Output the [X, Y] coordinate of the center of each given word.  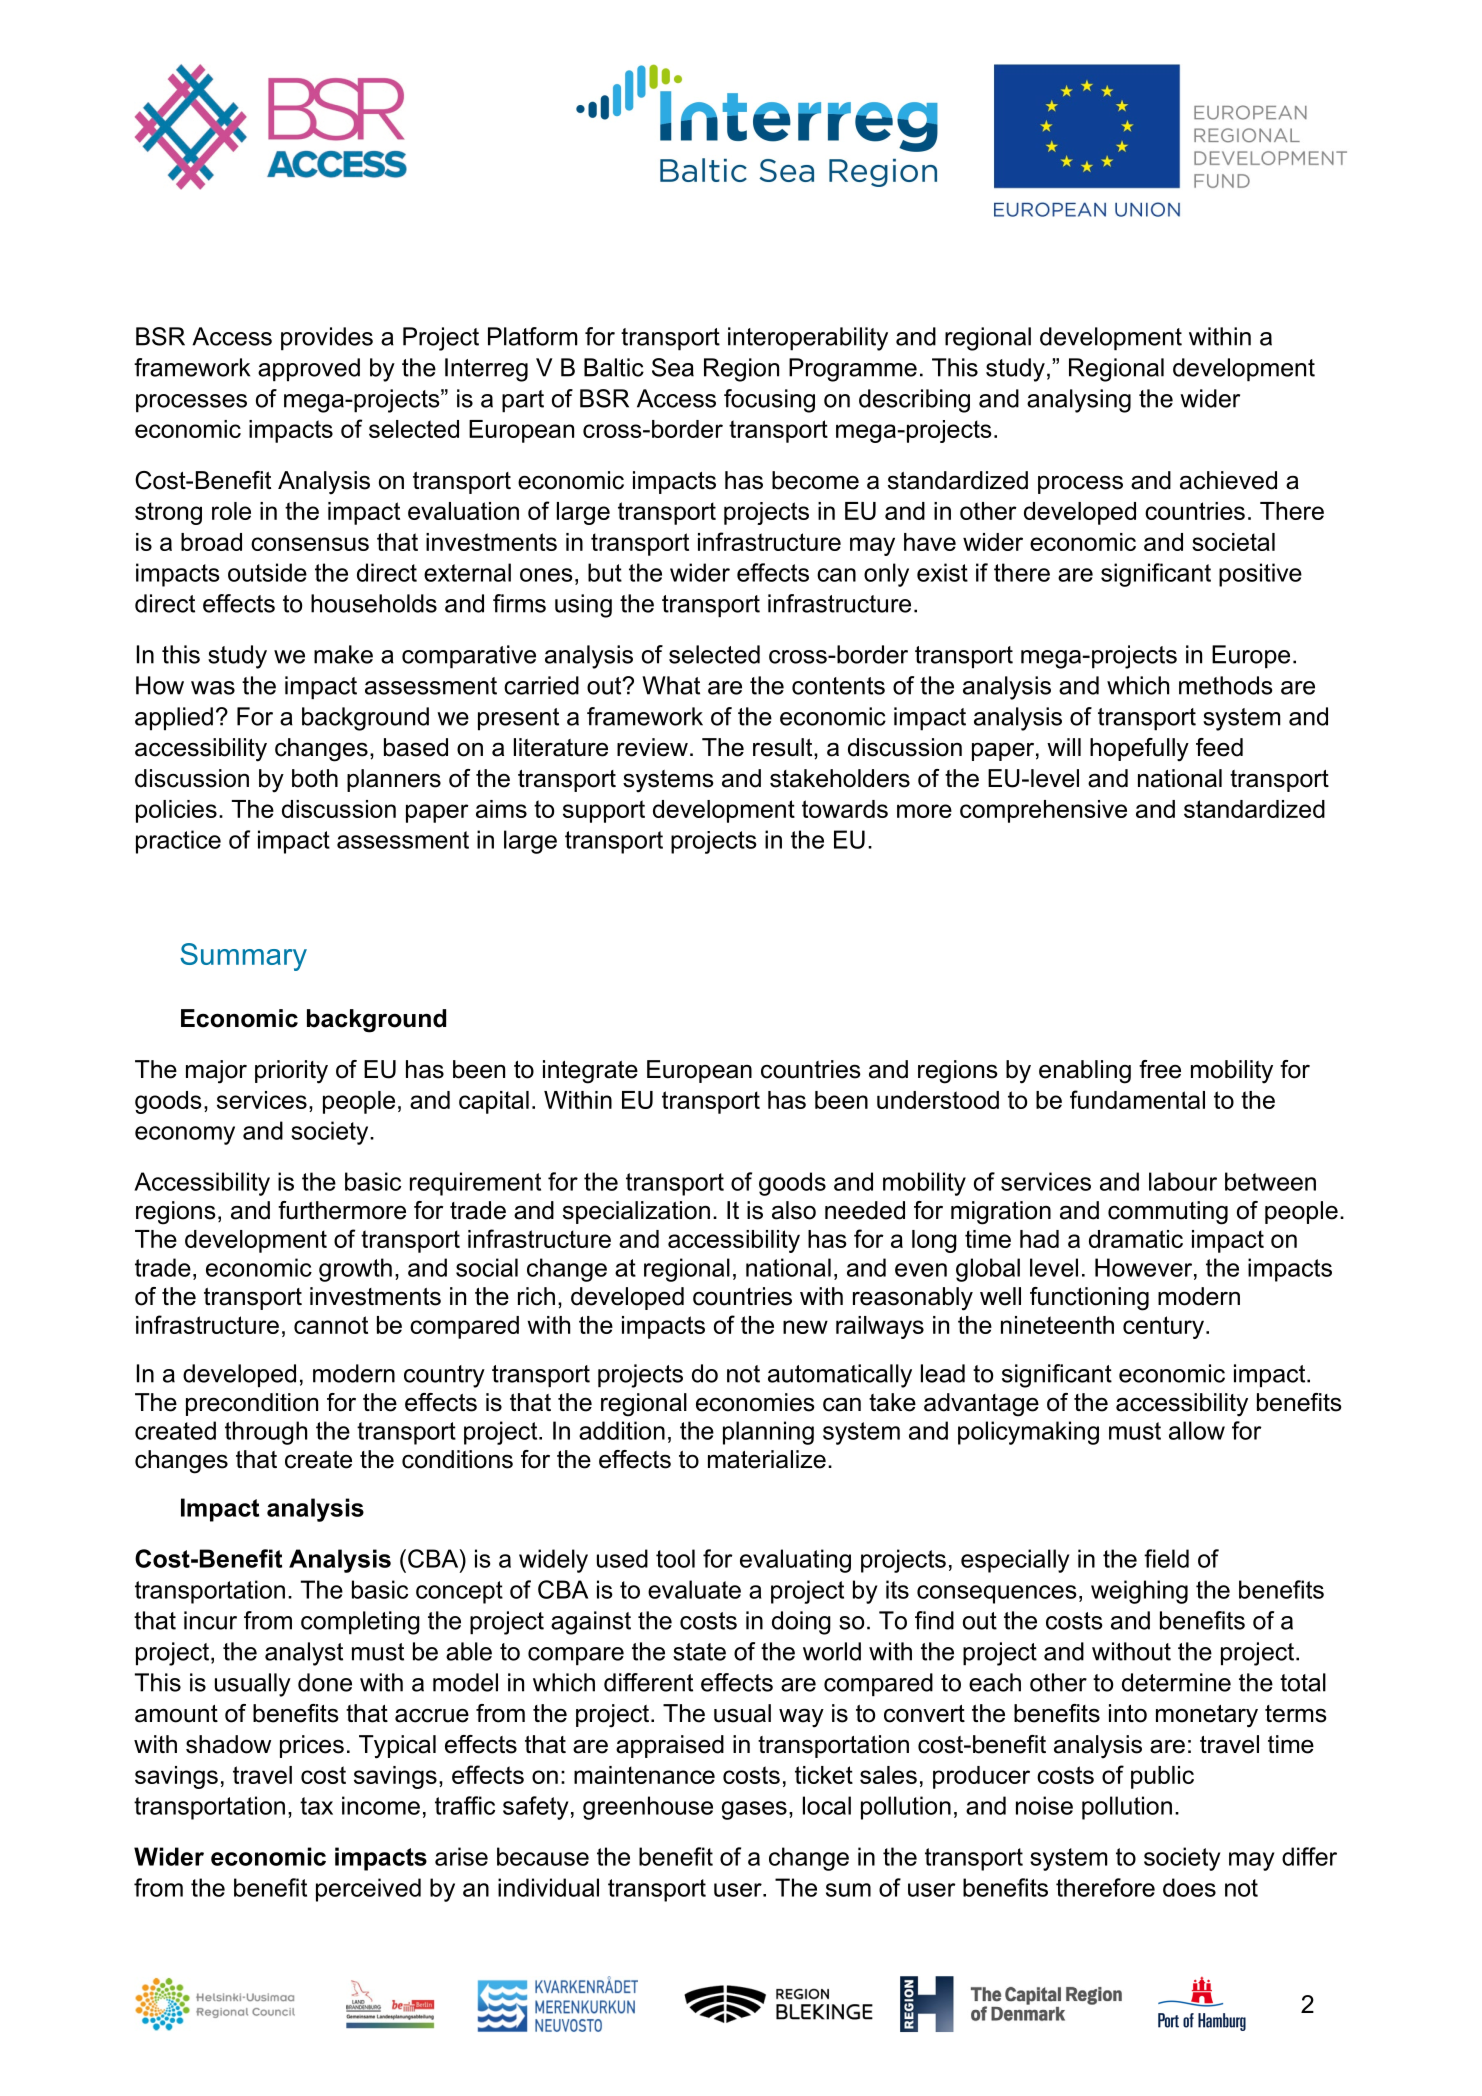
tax [316, 1806]
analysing [1079, 401]
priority [291, 1072]
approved [309, 370]
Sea [673, 367]
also [794, 1210]
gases [754, 1810]
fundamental [1137, 1099]
